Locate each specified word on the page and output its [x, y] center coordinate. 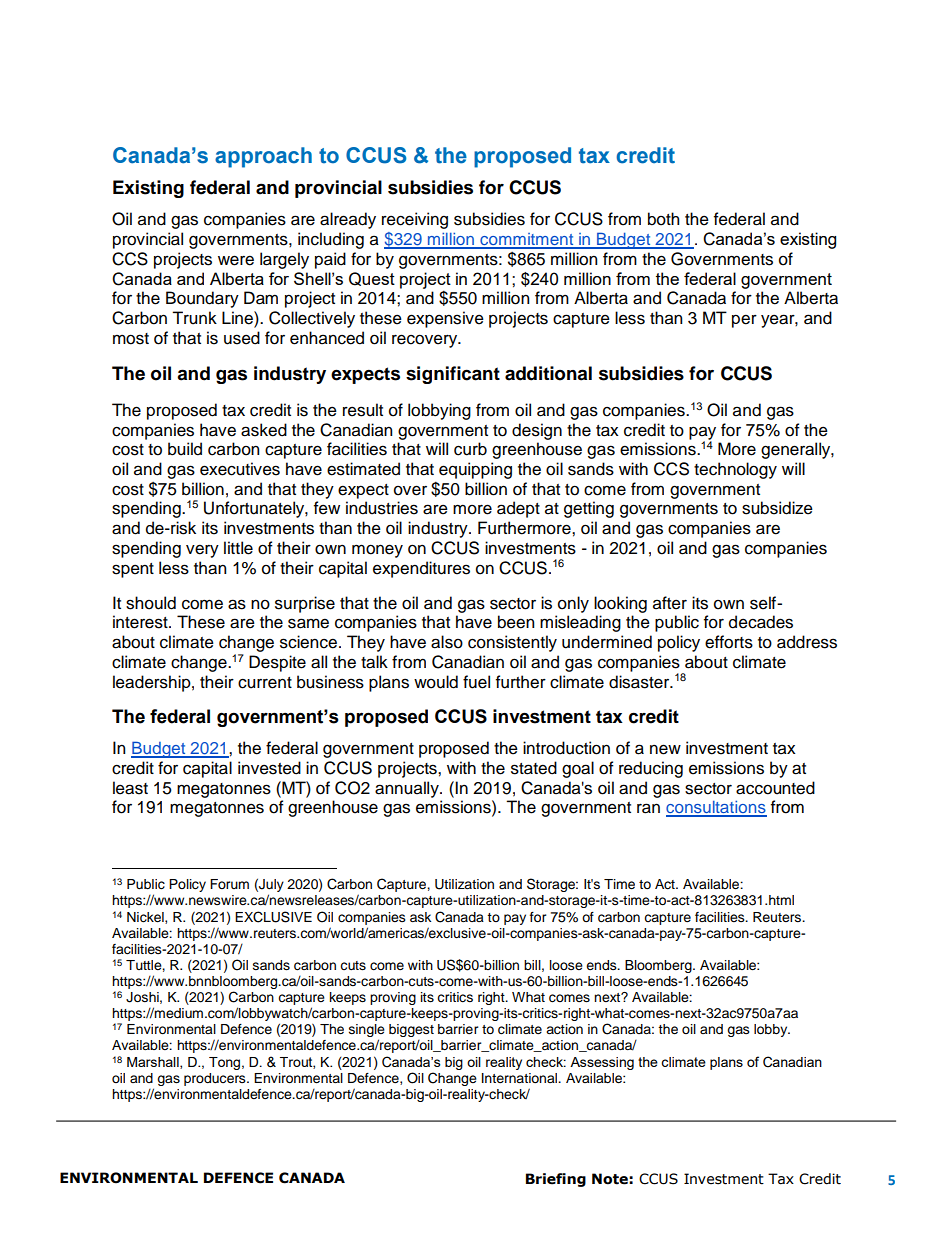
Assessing [602, 1063]
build [185, 449]
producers [216, 1079]
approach [263, 157]
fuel [476, 682]
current [265, 683]
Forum [229, 884]
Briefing [556, 1180]
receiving [415, 220]
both [663, 219]
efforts [729, 642]
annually [408, 789]
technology [735, 470]
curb [470, 449]
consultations [716, 808]
